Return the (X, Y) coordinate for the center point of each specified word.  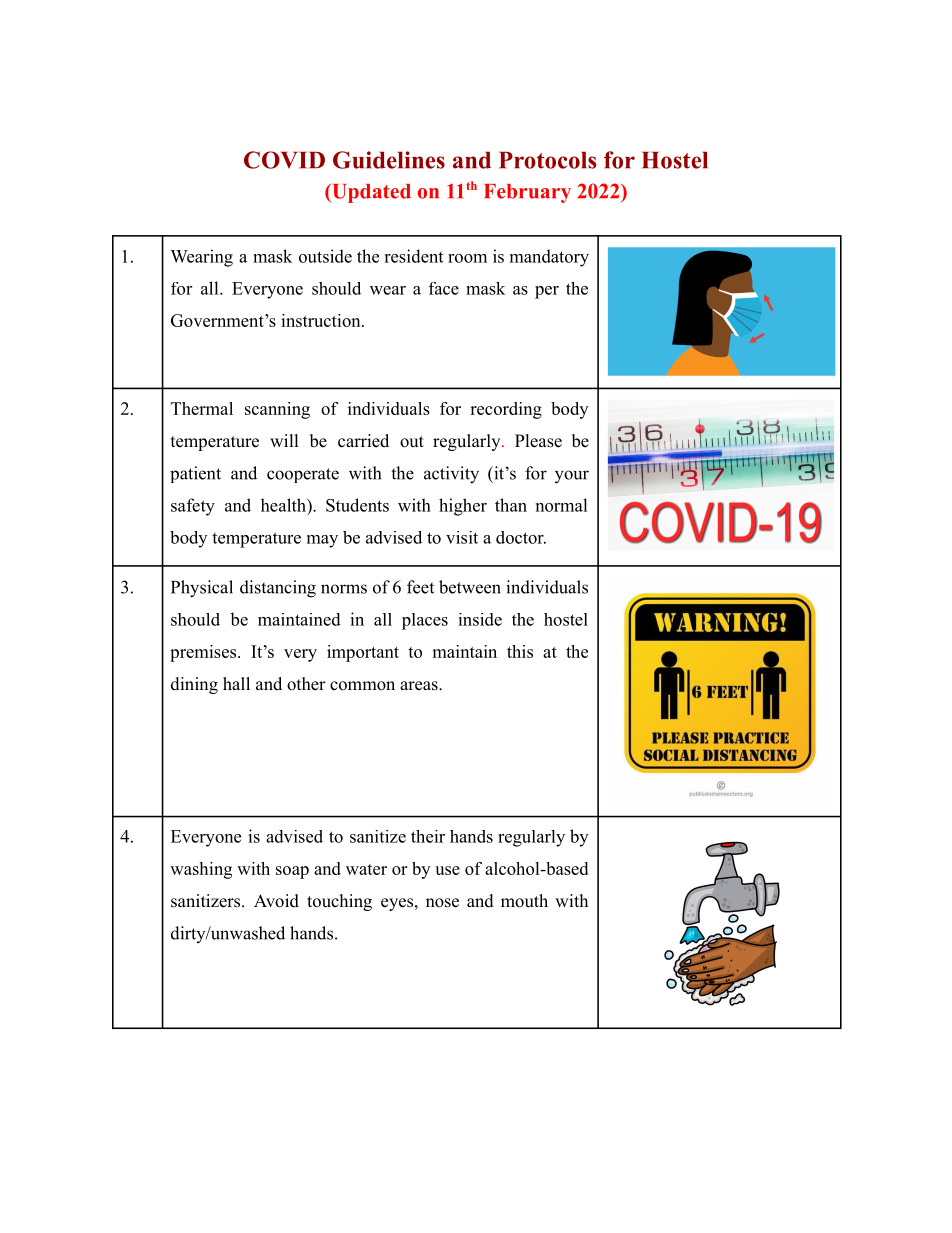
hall (236, 683)
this (520, 651)
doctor (521, 537)
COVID (284, 160)
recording (506, 410)
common (362, 686)
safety (193, 507)
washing (201, 870)
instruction (322, 320)
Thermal (202, 408)
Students (357, 505)
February (527, 193)
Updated (370, 193)
